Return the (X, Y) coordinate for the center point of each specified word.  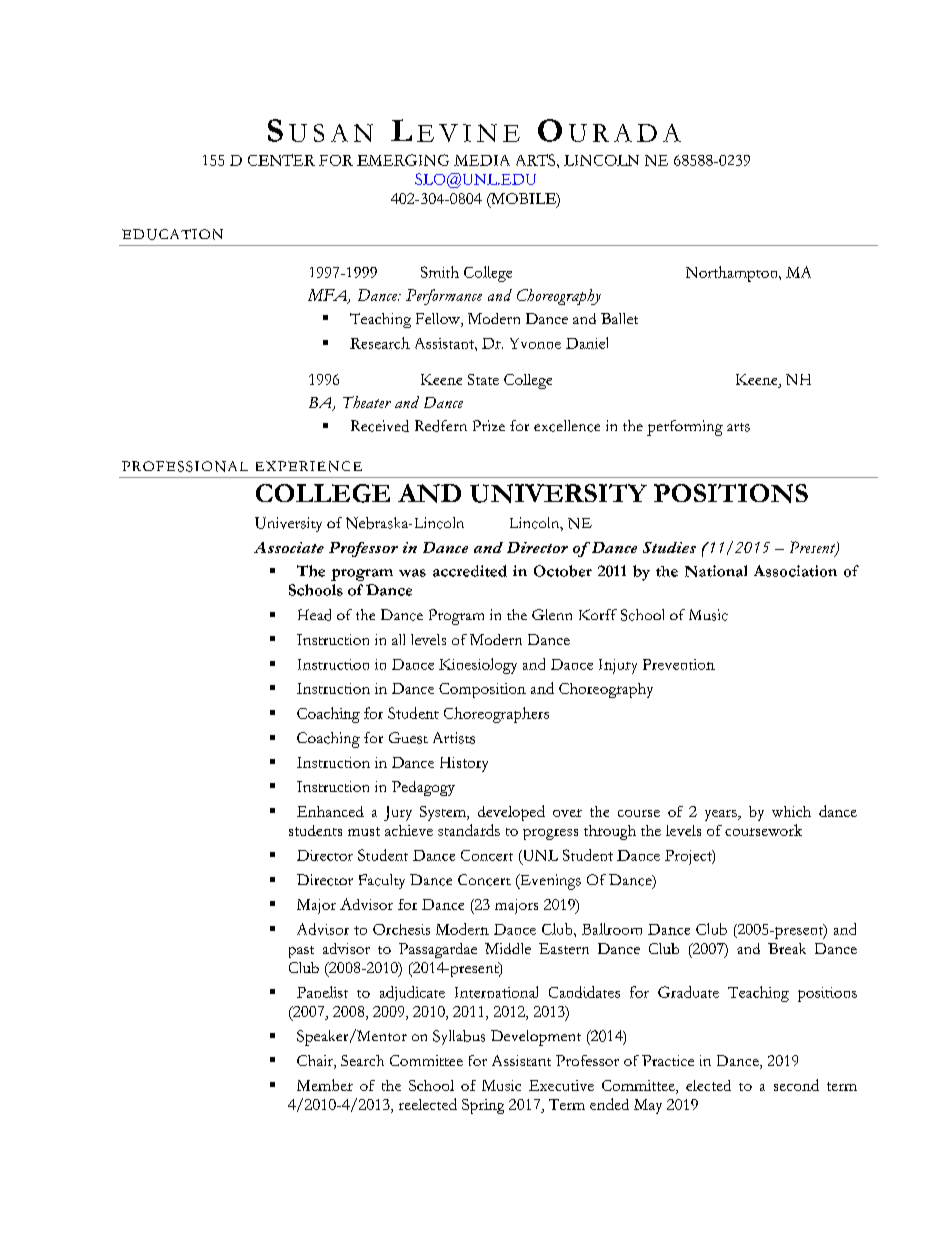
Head (314, 615)
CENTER (281, 160)
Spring (483, 1106)
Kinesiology (478, 666)
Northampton (733, 274)
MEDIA (482, 160)
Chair (316, 1062)
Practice (668, 1060)
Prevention (679, 664)
